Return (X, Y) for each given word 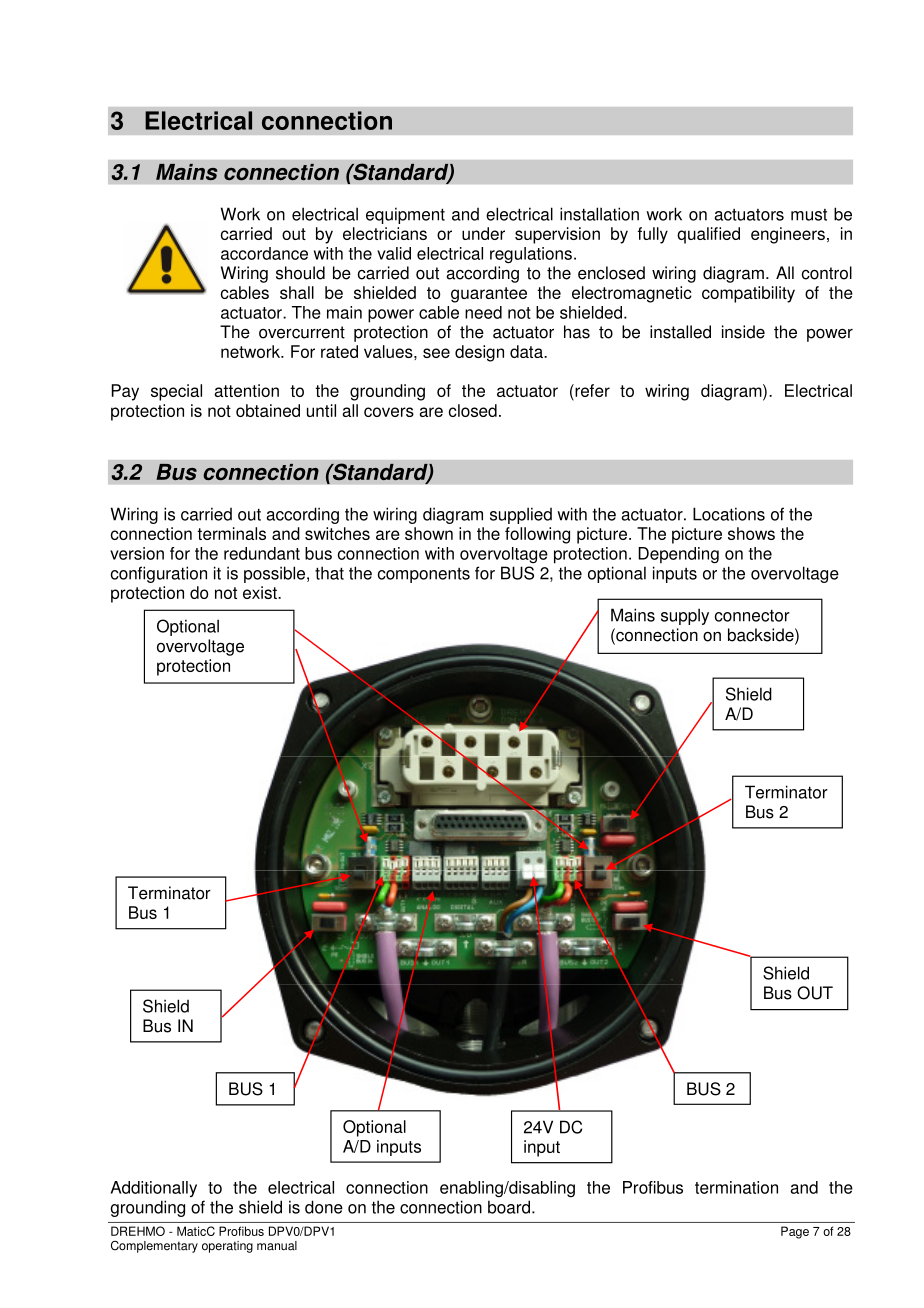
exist (261, 592)
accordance (264, 253)
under (483, 233)
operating (227, 1247)
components (424, 575)
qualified (708, 235)
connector (752, 615)
